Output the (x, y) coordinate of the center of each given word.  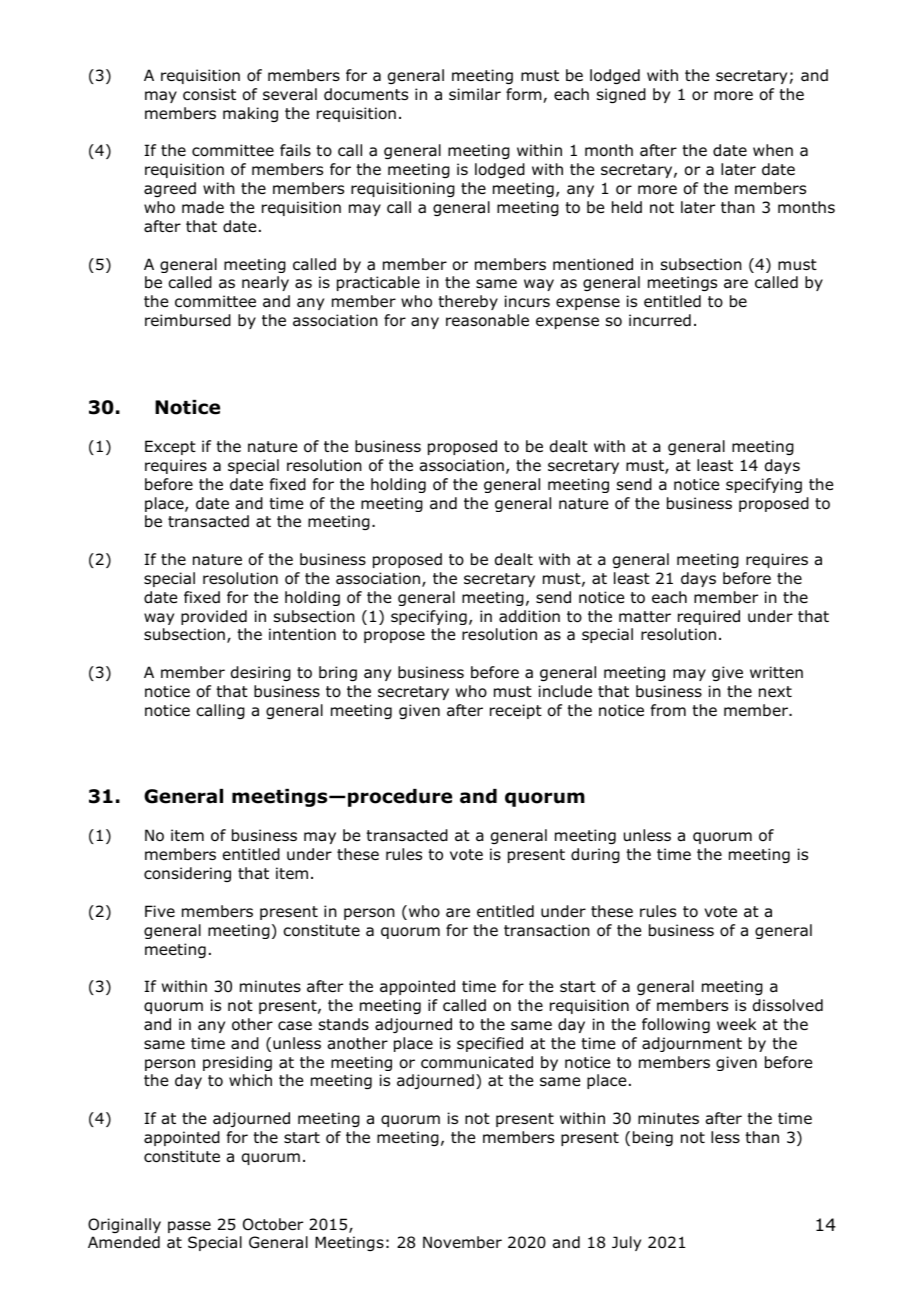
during (595, 855)
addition (529, 616)
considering (187, 874)
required (709, 617)
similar (475, 94)
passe (189, 1227)
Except (170, 447)
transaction (547, 930)
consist (209, 94)
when (773, 150)
